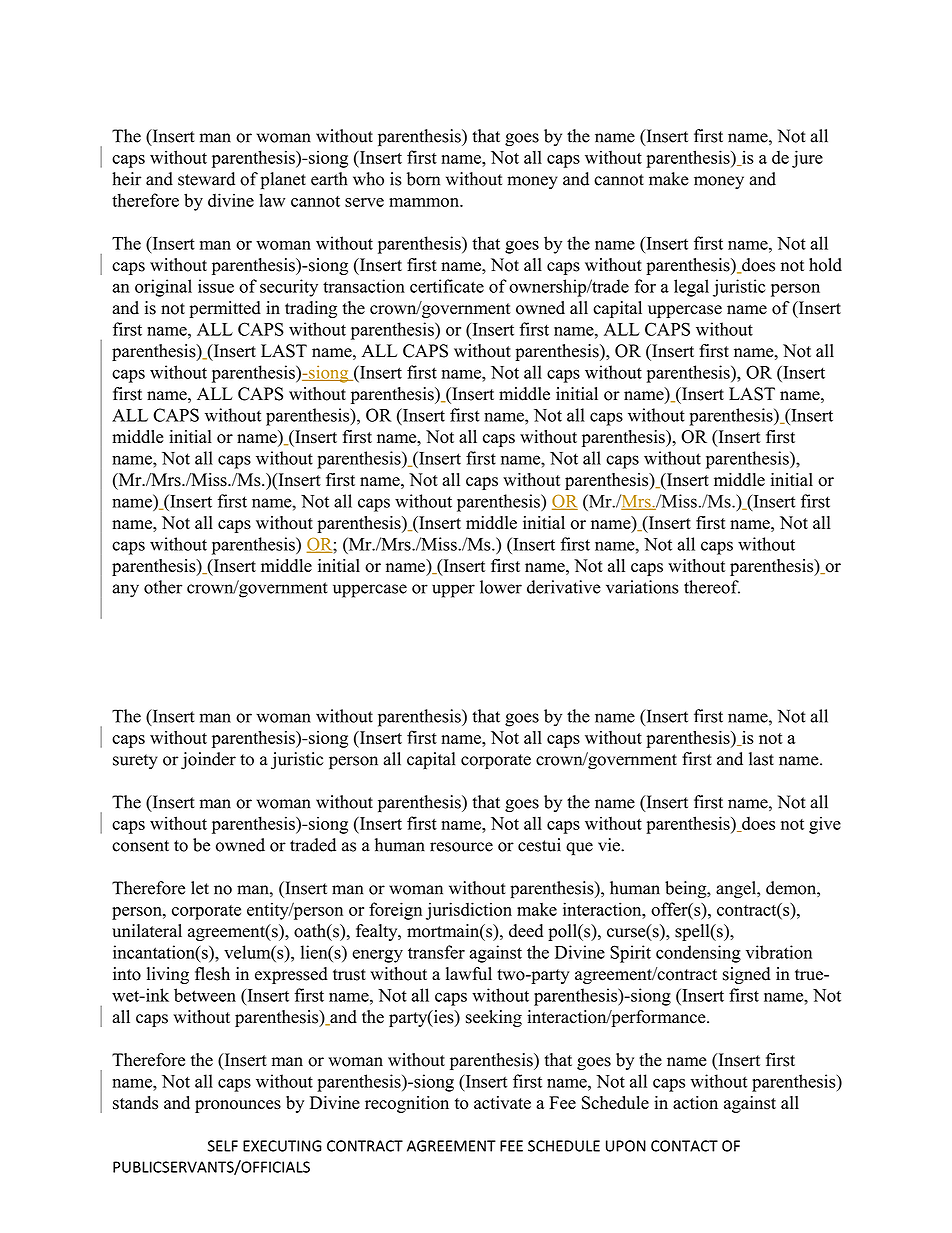 The height and width of the screenshot is (1233, 952). What do you see at coordinates (461, 847) in the screenshot?
I see `resource` at bounding box center [461, 847].
